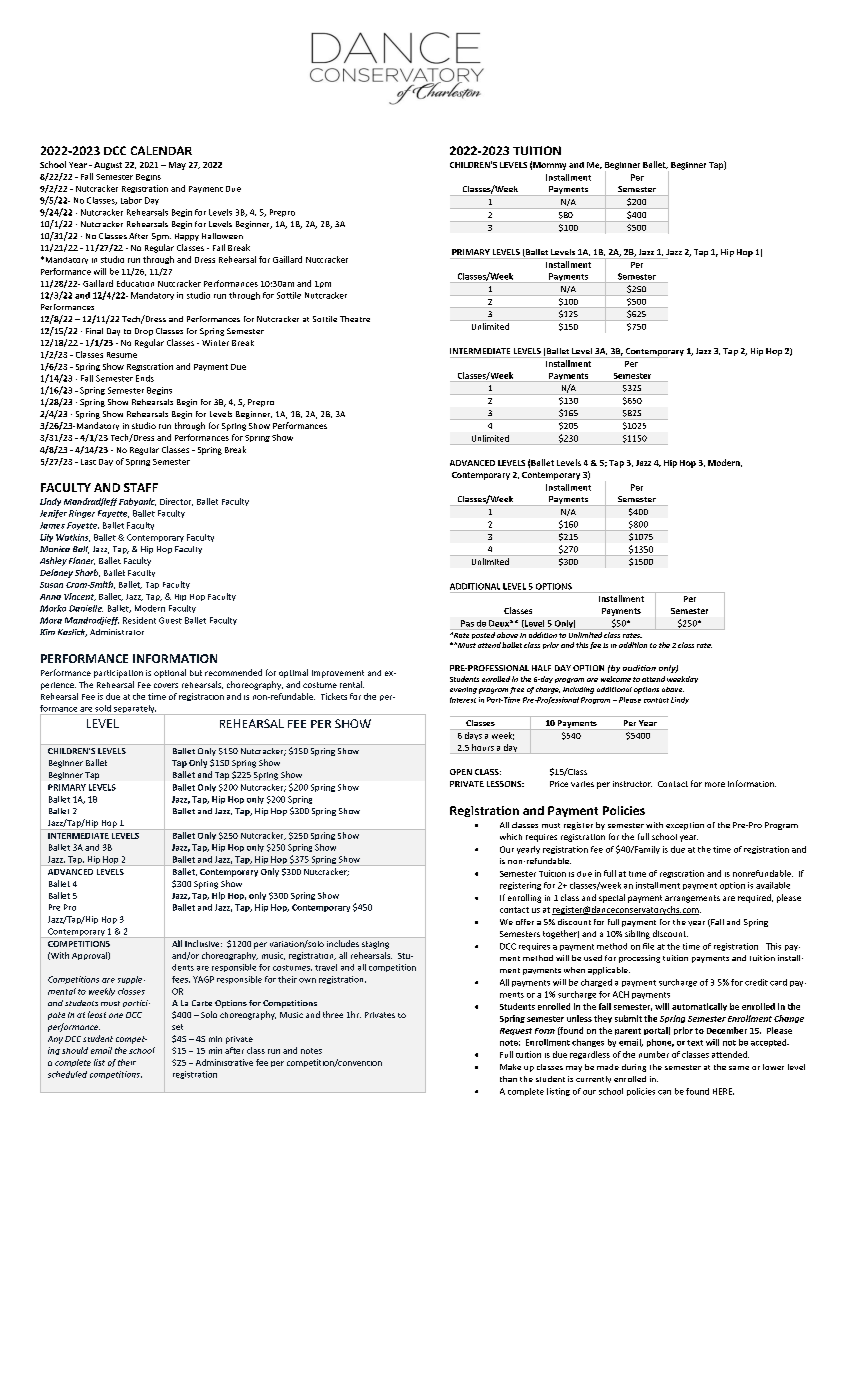  I want to click on Labor, so click(131, 200).
